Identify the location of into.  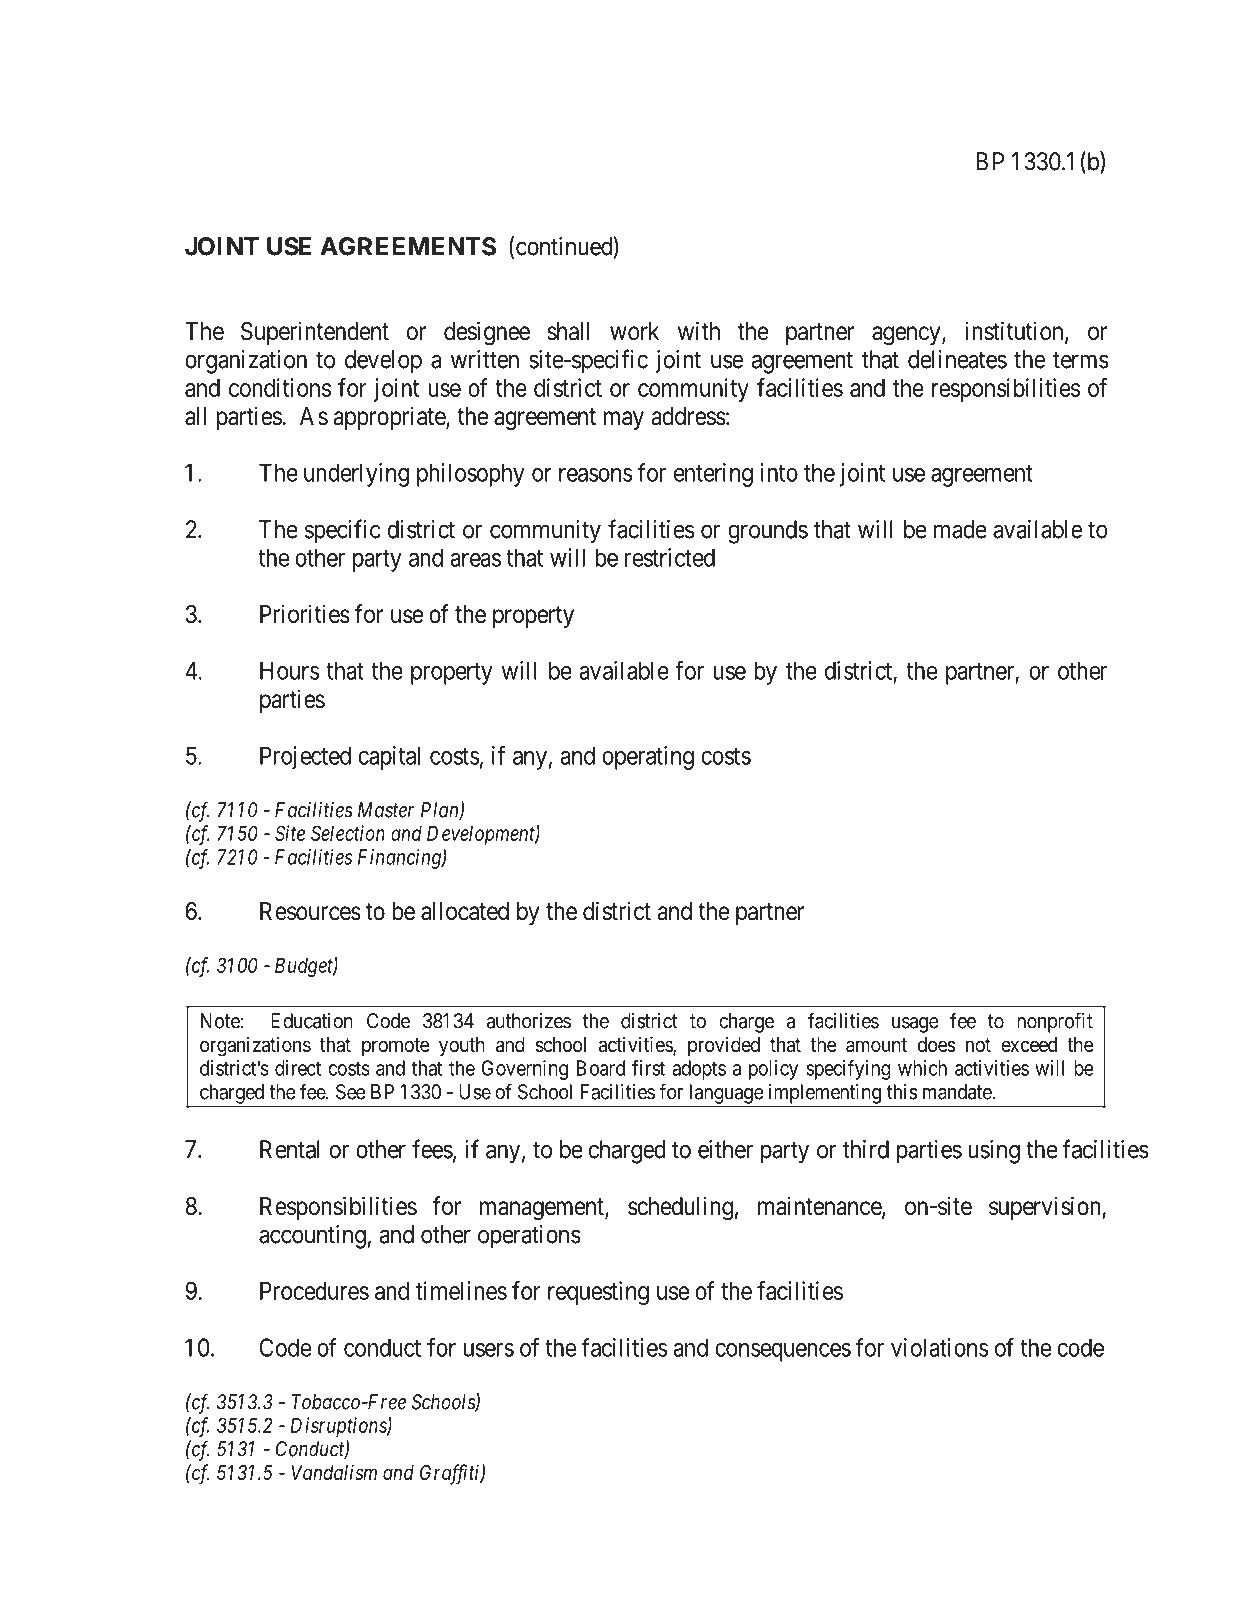
(779, 472).
